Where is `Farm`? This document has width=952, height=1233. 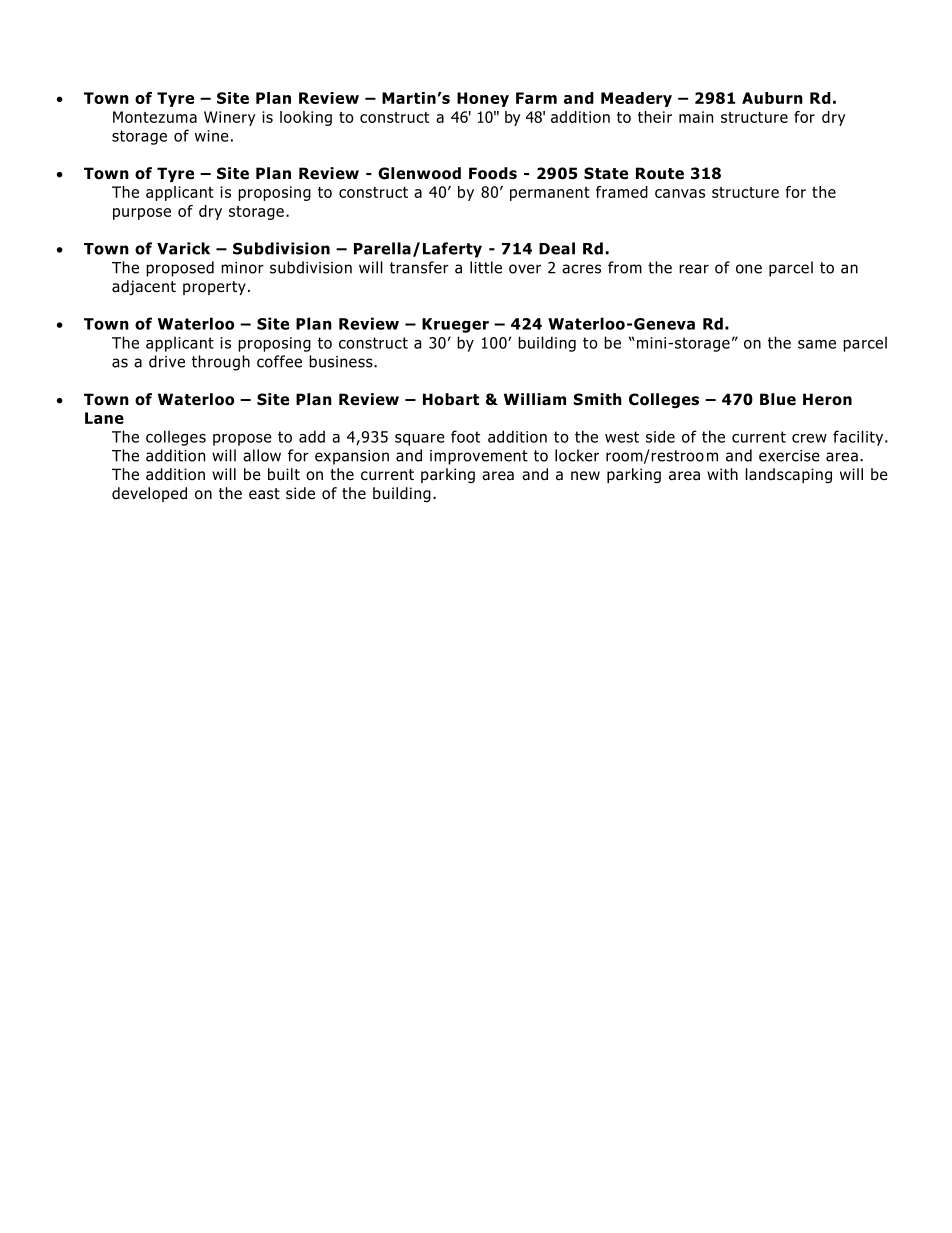 Farm is located at coordinates (536, 98).
